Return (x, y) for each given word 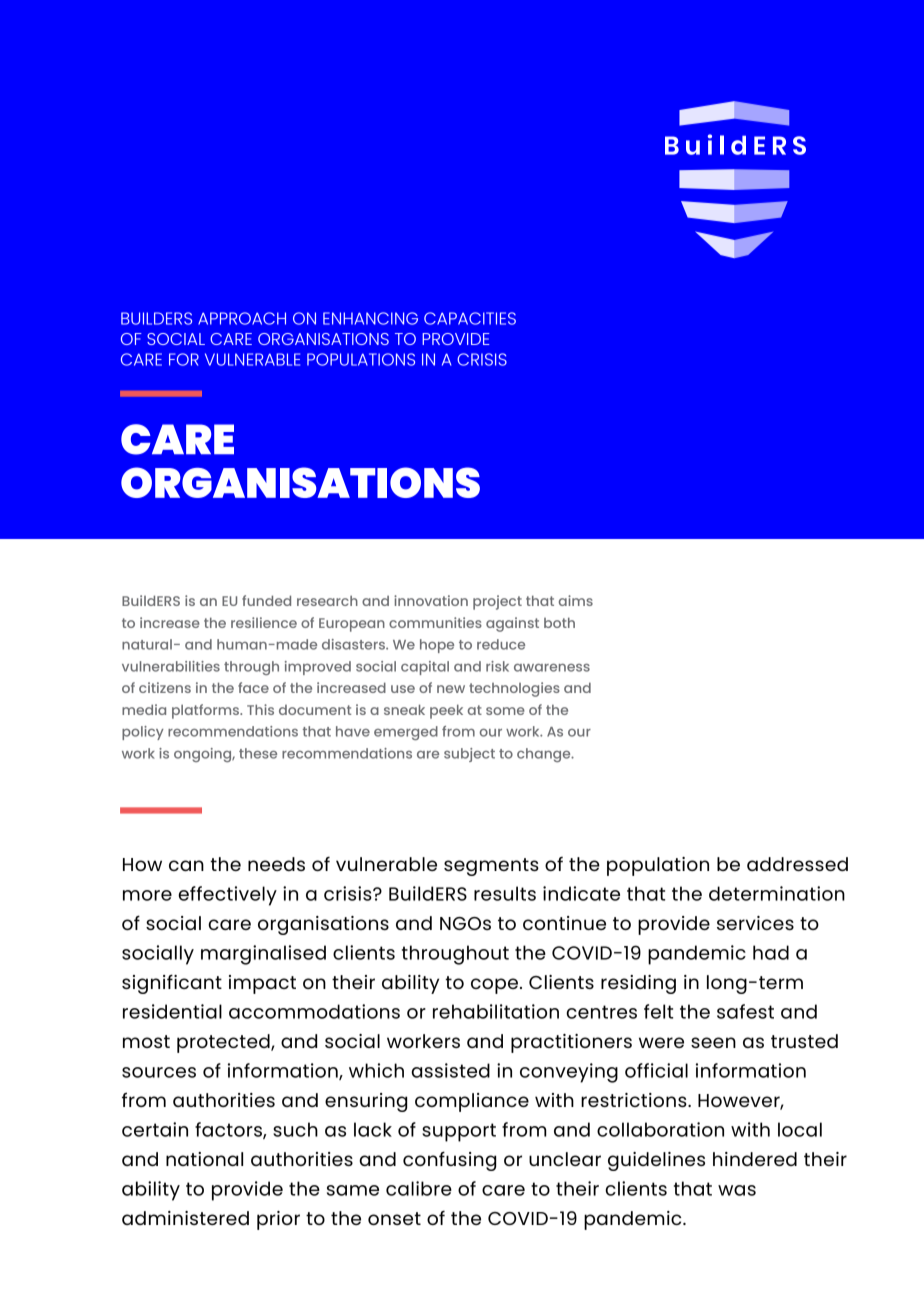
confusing (449, 1161)
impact (262, 984)
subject (469, 755)
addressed (797, 864)
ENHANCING (370, 318)
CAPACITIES (470, 318)
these (258, 753)
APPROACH (242, 318)
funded (266, 600)
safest (745, 1011)
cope (494, 986)
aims (576, 600)
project (497, 602)
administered (185, 1218)
